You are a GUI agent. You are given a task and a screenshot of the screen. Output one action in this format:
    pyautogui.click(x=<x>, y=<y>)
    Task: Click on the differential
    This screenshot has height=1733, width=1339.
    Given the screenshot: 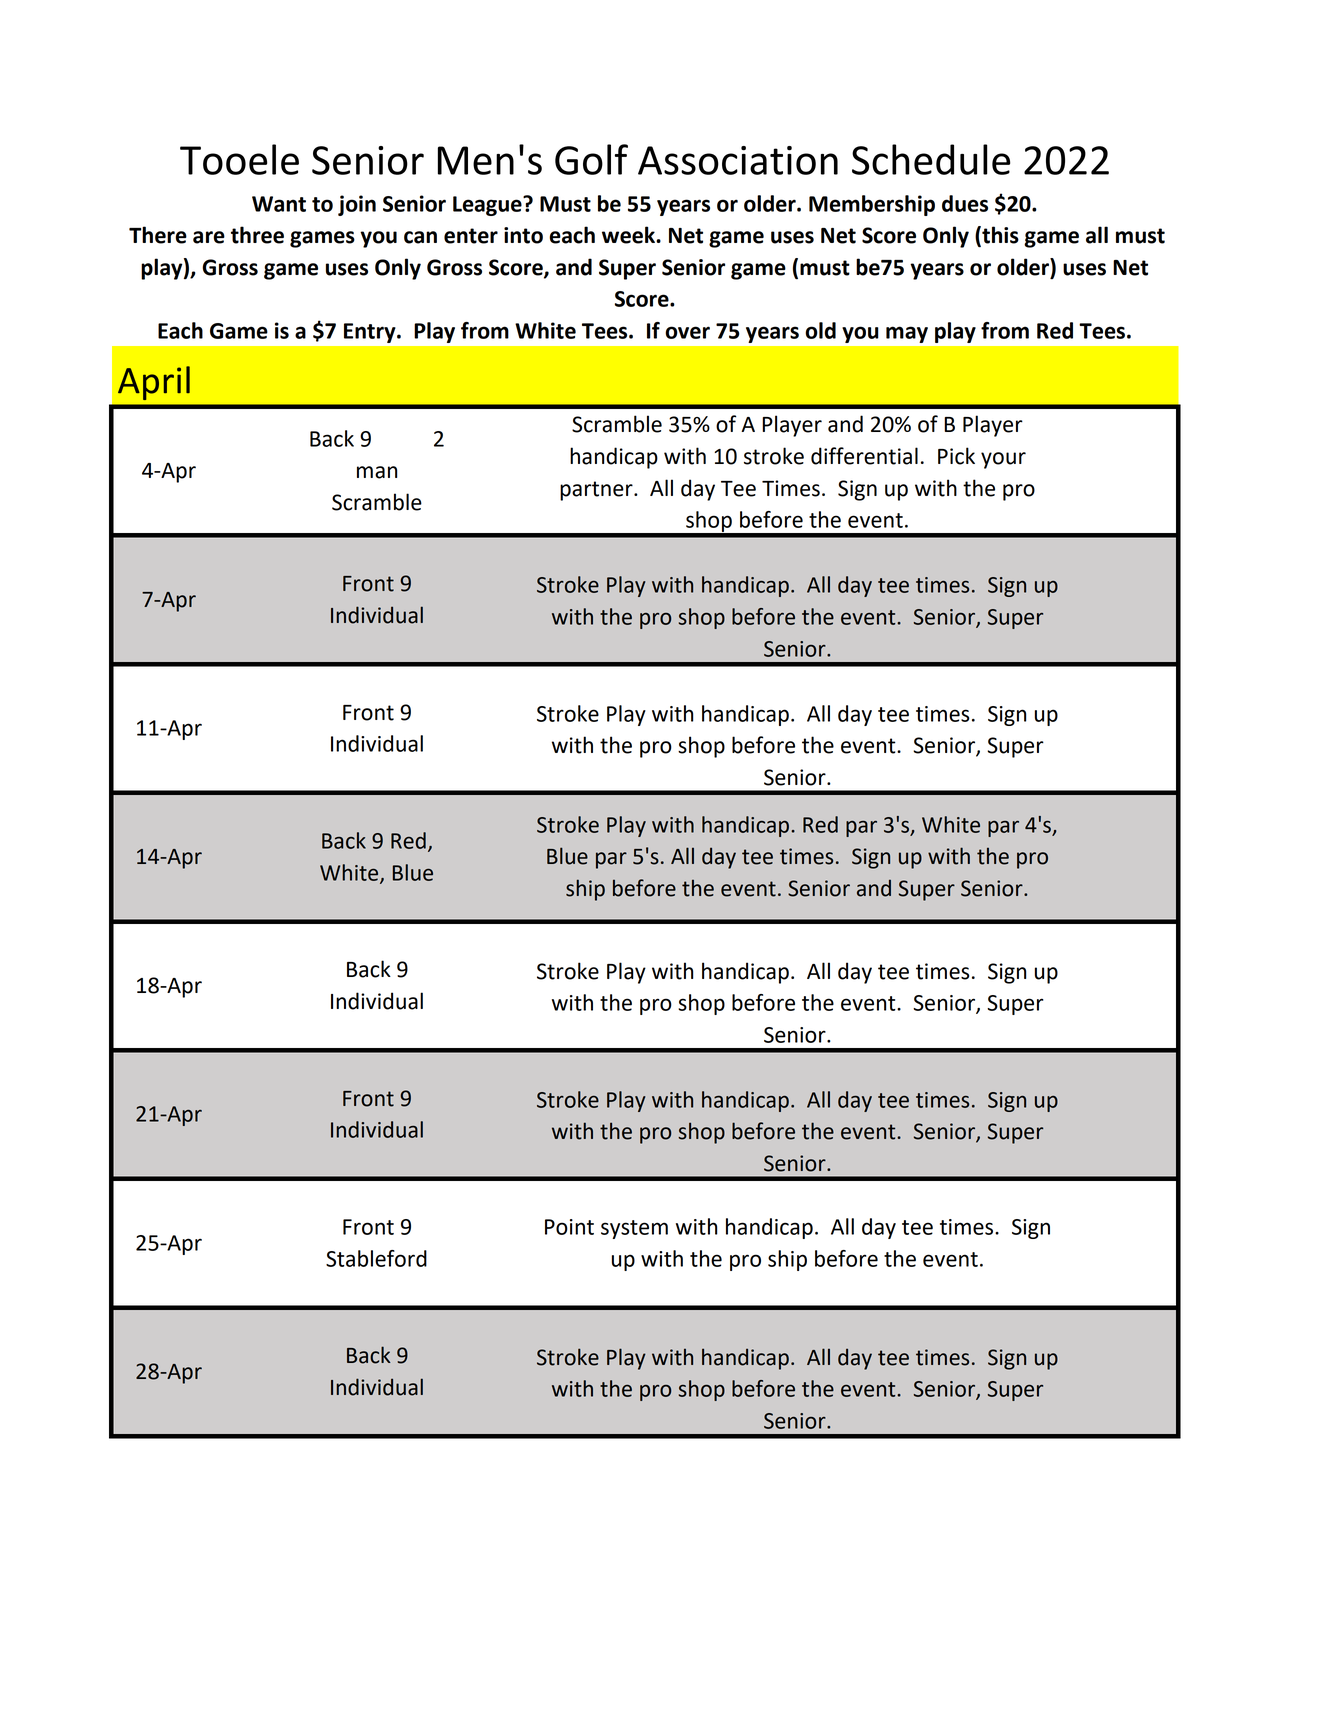 What is the action you would take?
    pyautogui.click(x=864, y=456)
